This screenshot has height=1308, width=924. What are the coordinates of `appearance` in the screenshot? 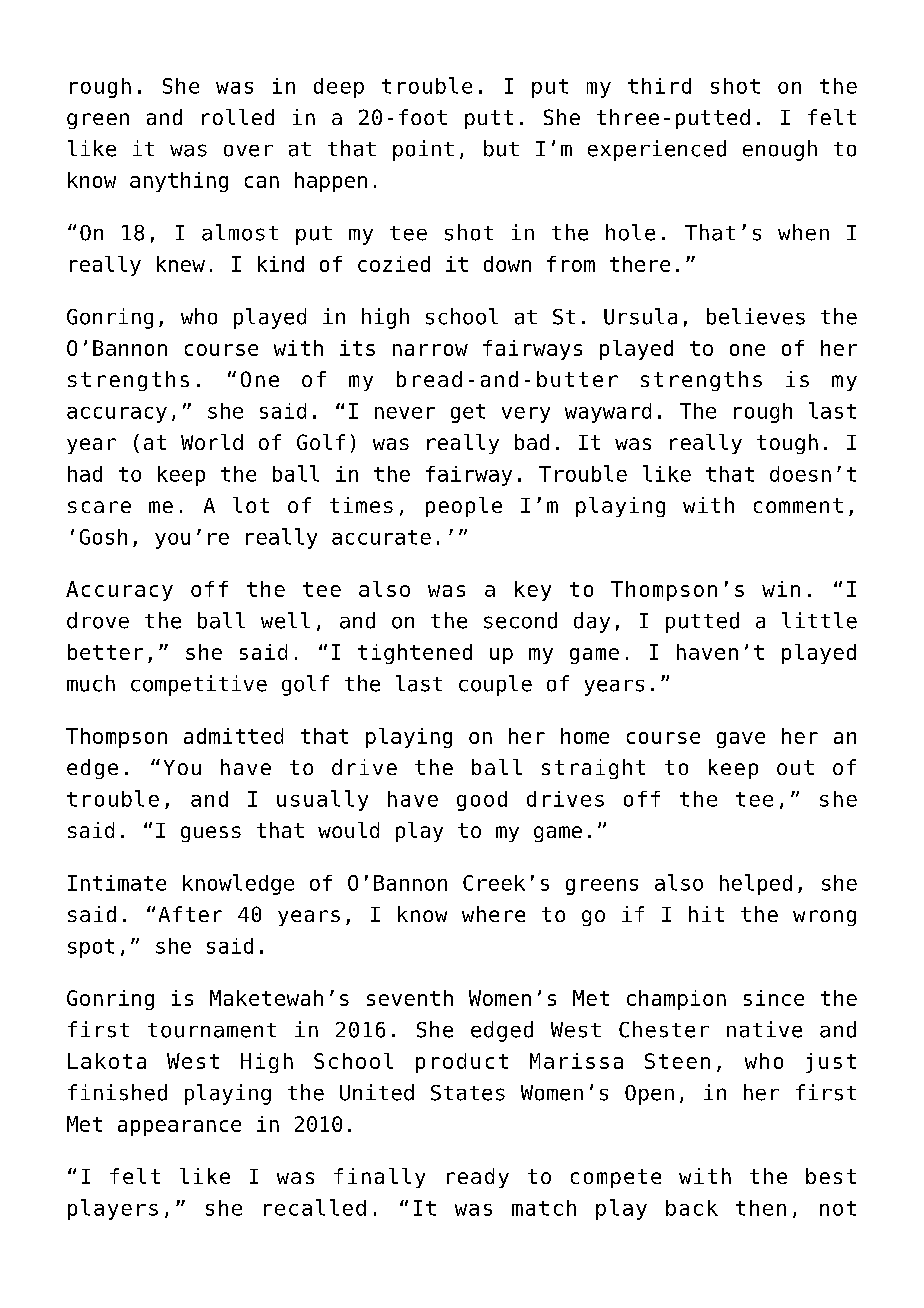 It's located at (179, 1128).
